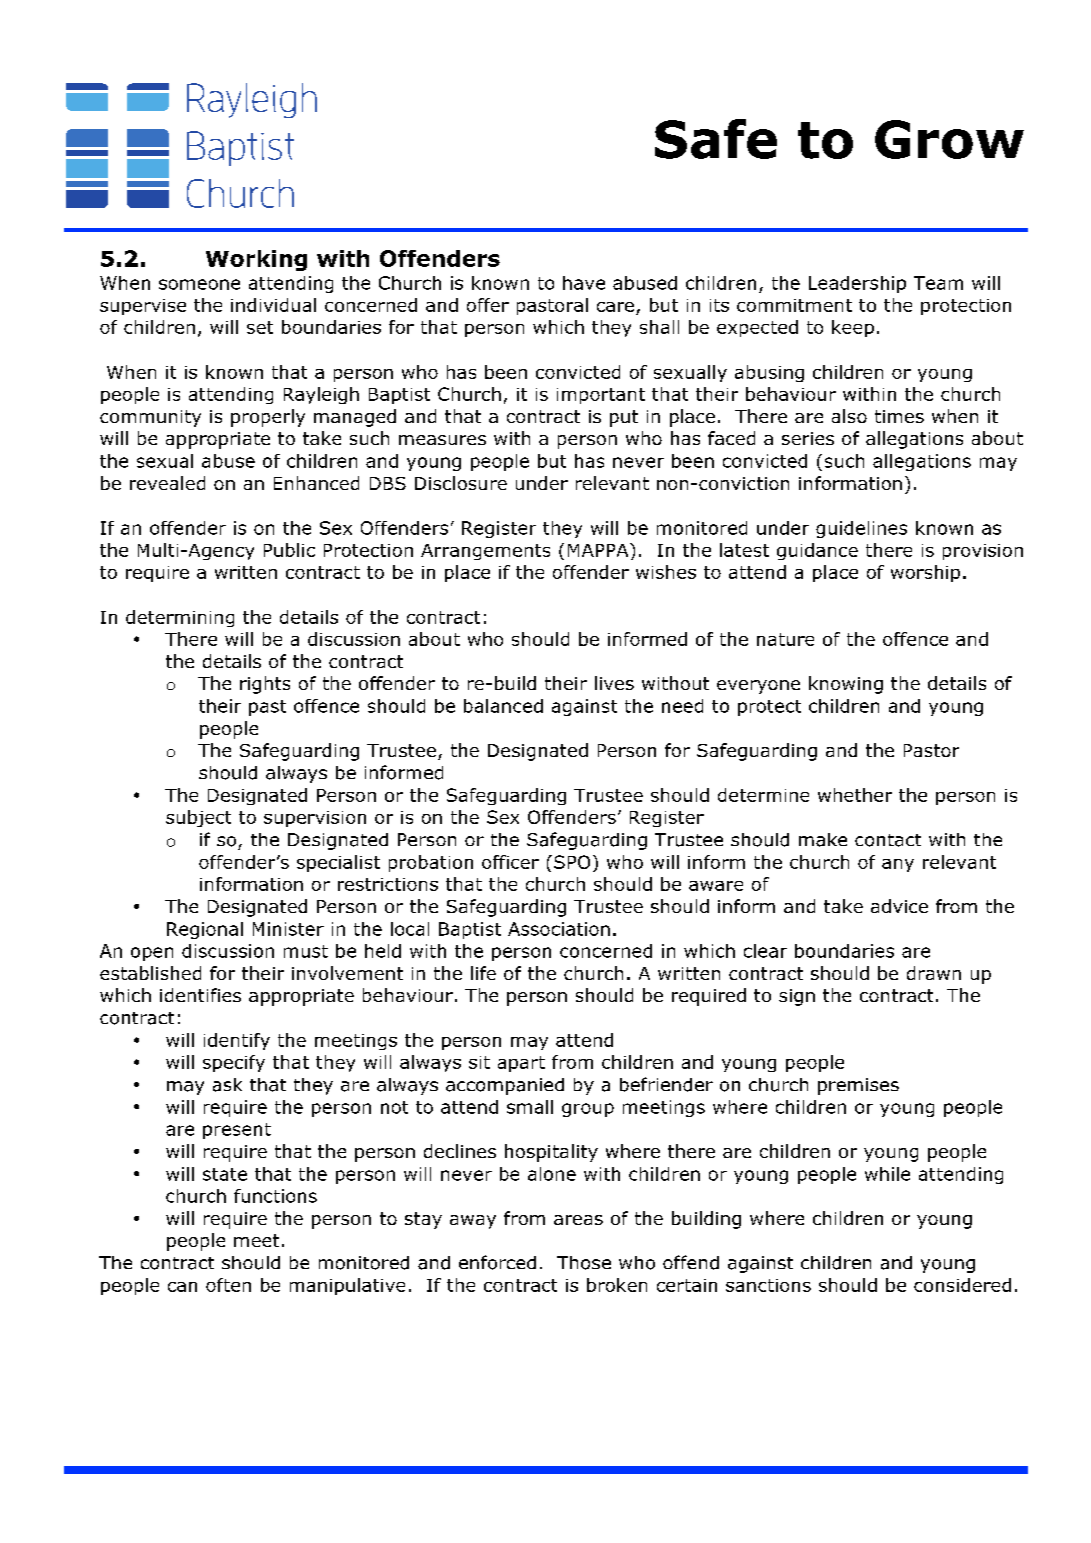 The image size is (1091, 1543). I want to click on Regional, so click(205, 930).
